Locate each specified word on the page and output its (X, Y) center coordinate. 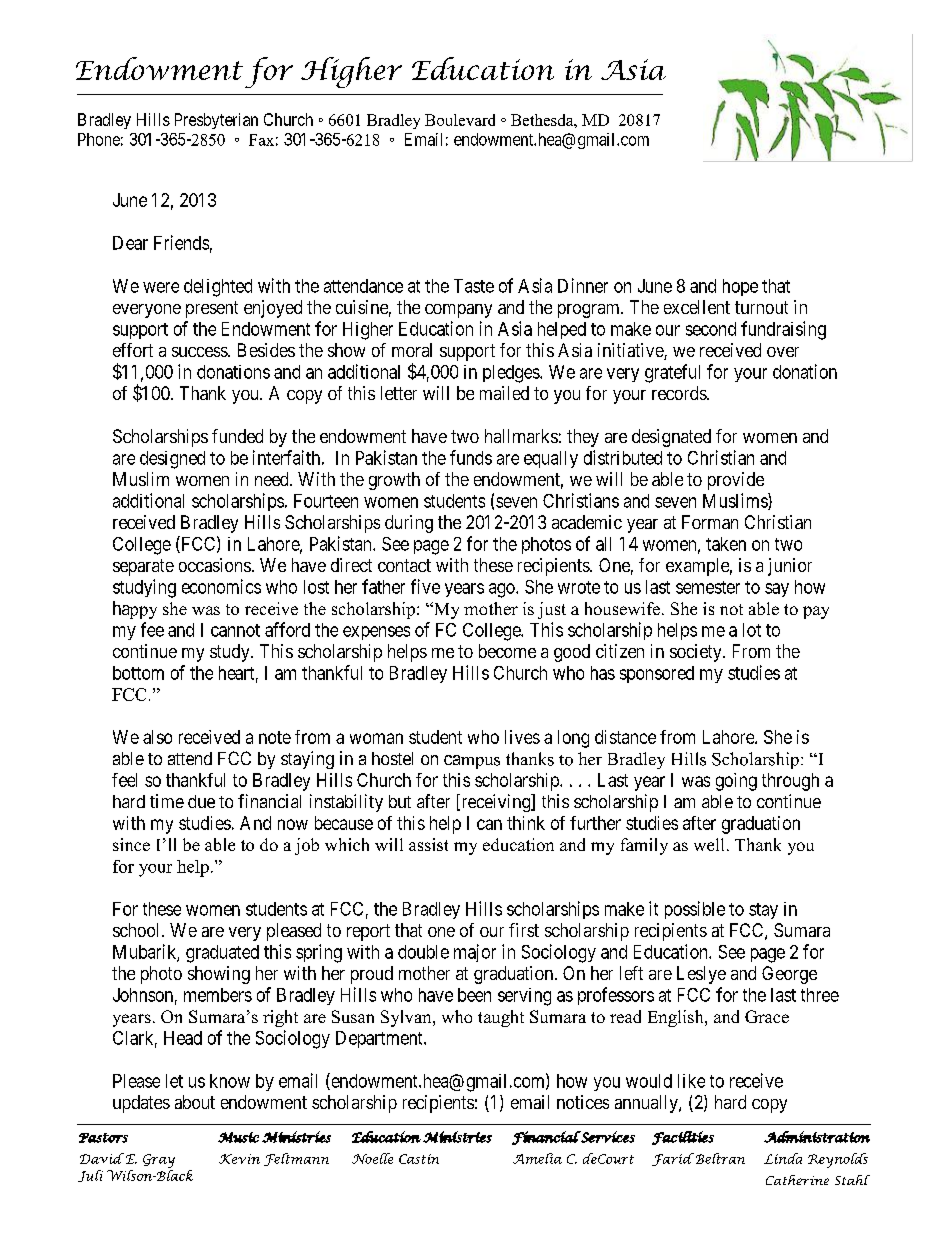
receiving (496, 803)
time (167, 801)
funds (471, 457)
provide (736, 481)
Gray (159, 1161)
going (736, 782)
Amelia (537, 1158)
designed (172, 460)
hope (740, 287)
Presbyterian (216, 121)
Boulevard (460, 120)
